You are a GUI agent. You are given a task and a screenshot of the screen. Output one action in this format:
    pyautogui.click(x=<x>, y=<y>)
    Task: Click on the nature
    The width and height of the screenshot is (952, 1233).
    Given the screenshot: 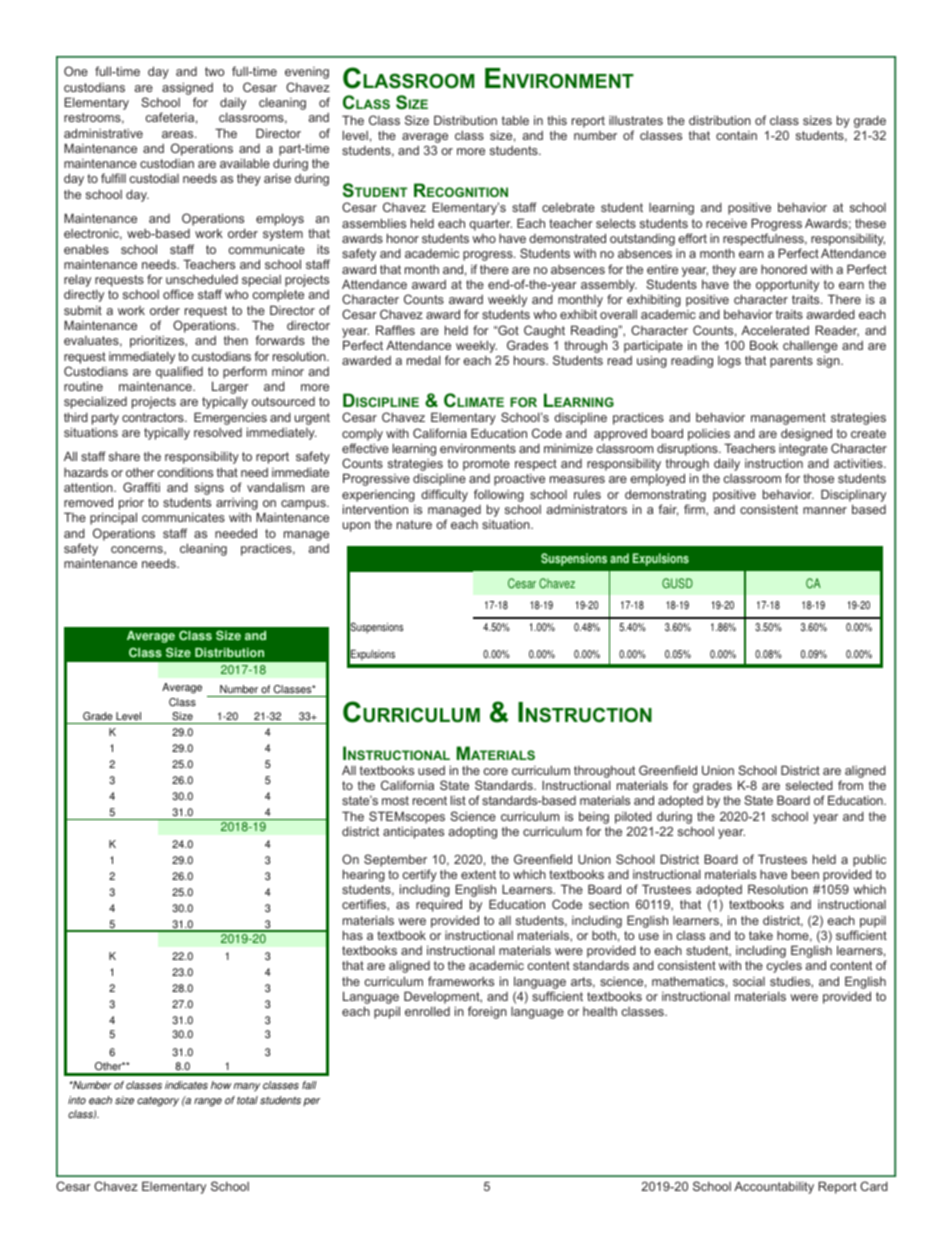 What is the action you would take?
    pyautogui.click(x=414, y=524)
